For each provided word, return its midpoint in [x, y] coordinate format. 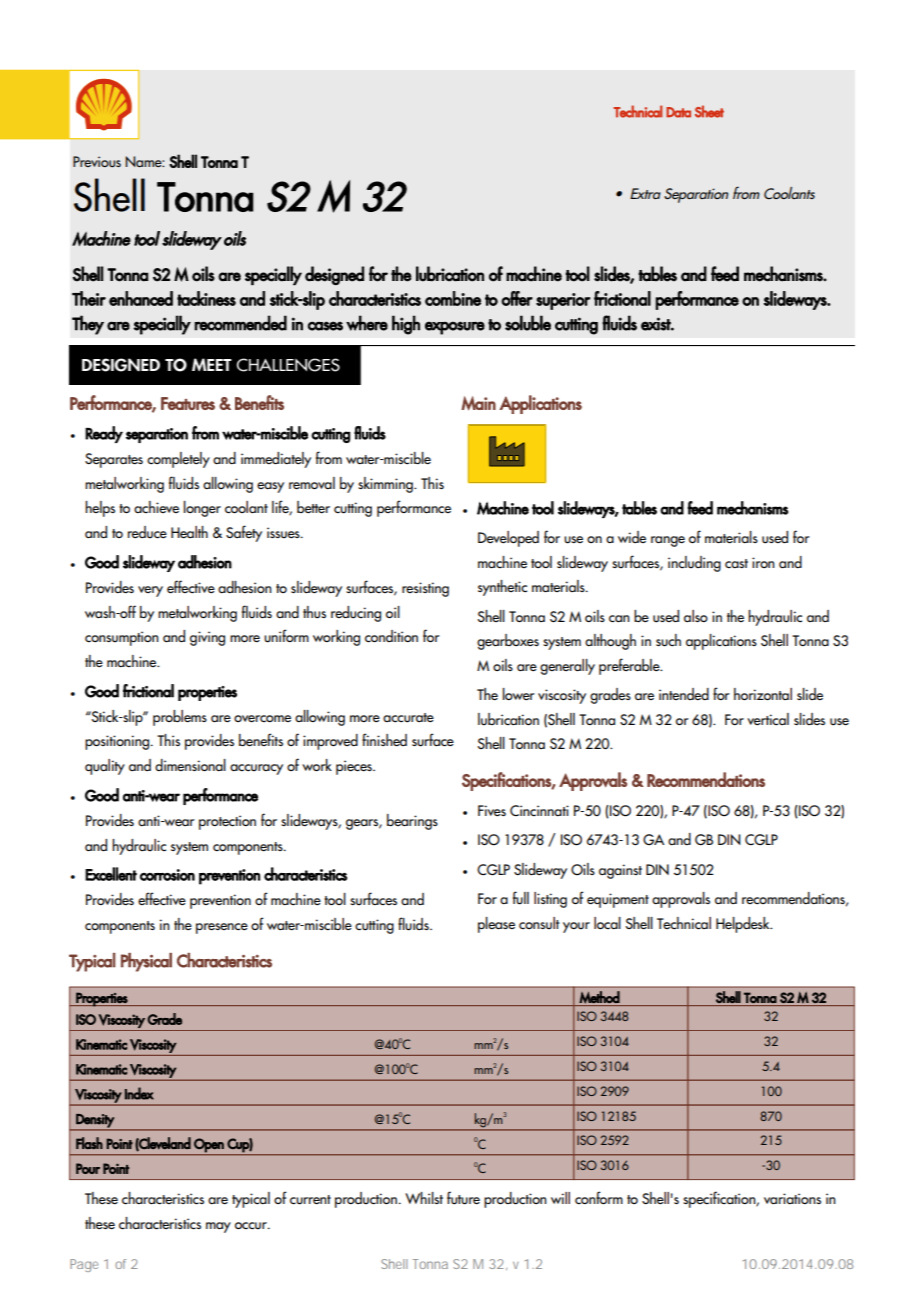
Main [478, 403]
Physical [146, 962]
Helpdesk [744, 925]
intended [684, 694]
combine [453, 298]
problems [180, 718]
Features [188, 403]
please [496, 925]
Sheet [709, 111]
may [218, 1227]
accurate [408, 718]
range [668, 541]
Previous [97, 162]
